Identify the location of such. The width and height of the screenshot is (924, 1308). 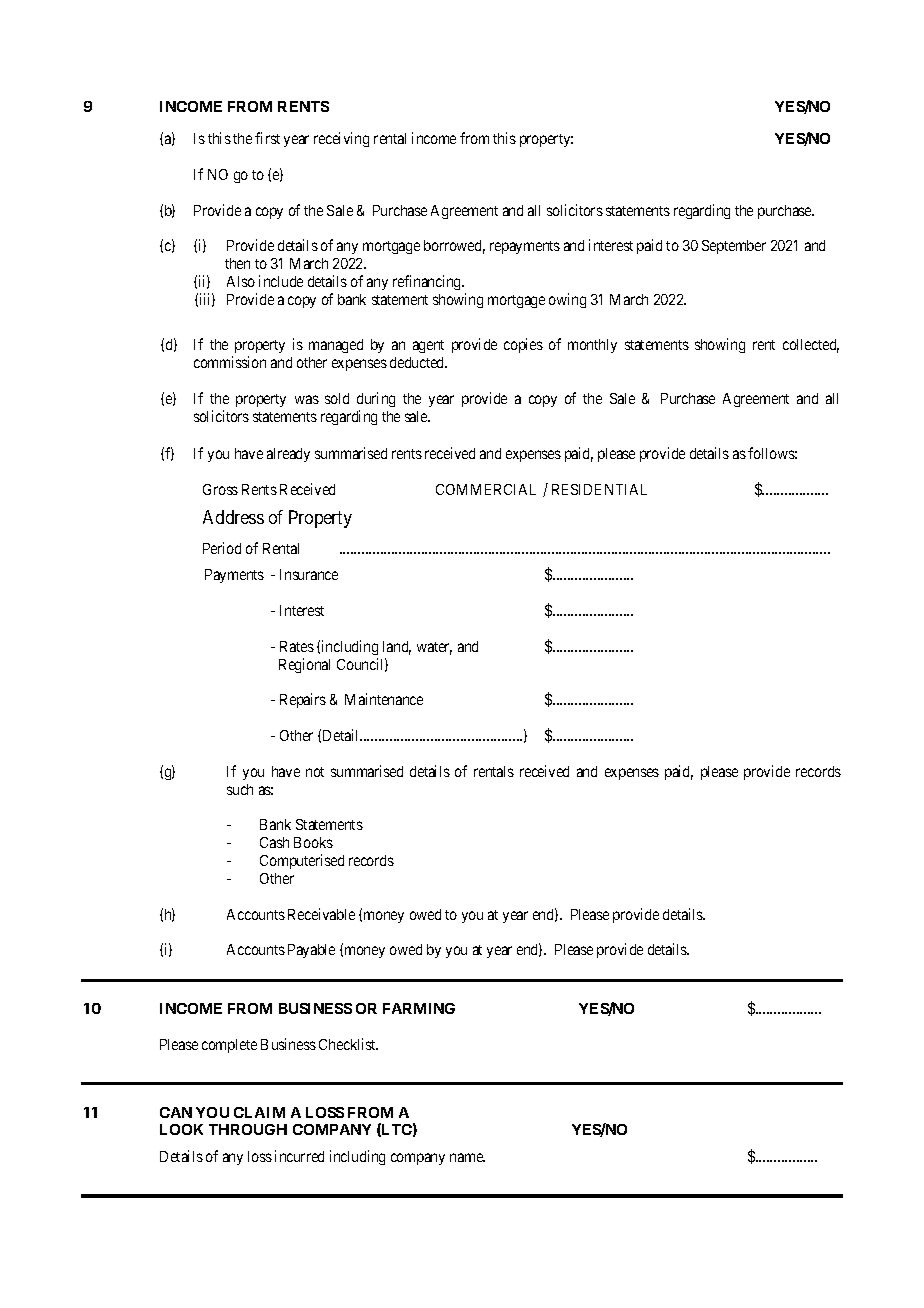
(240, 789).
